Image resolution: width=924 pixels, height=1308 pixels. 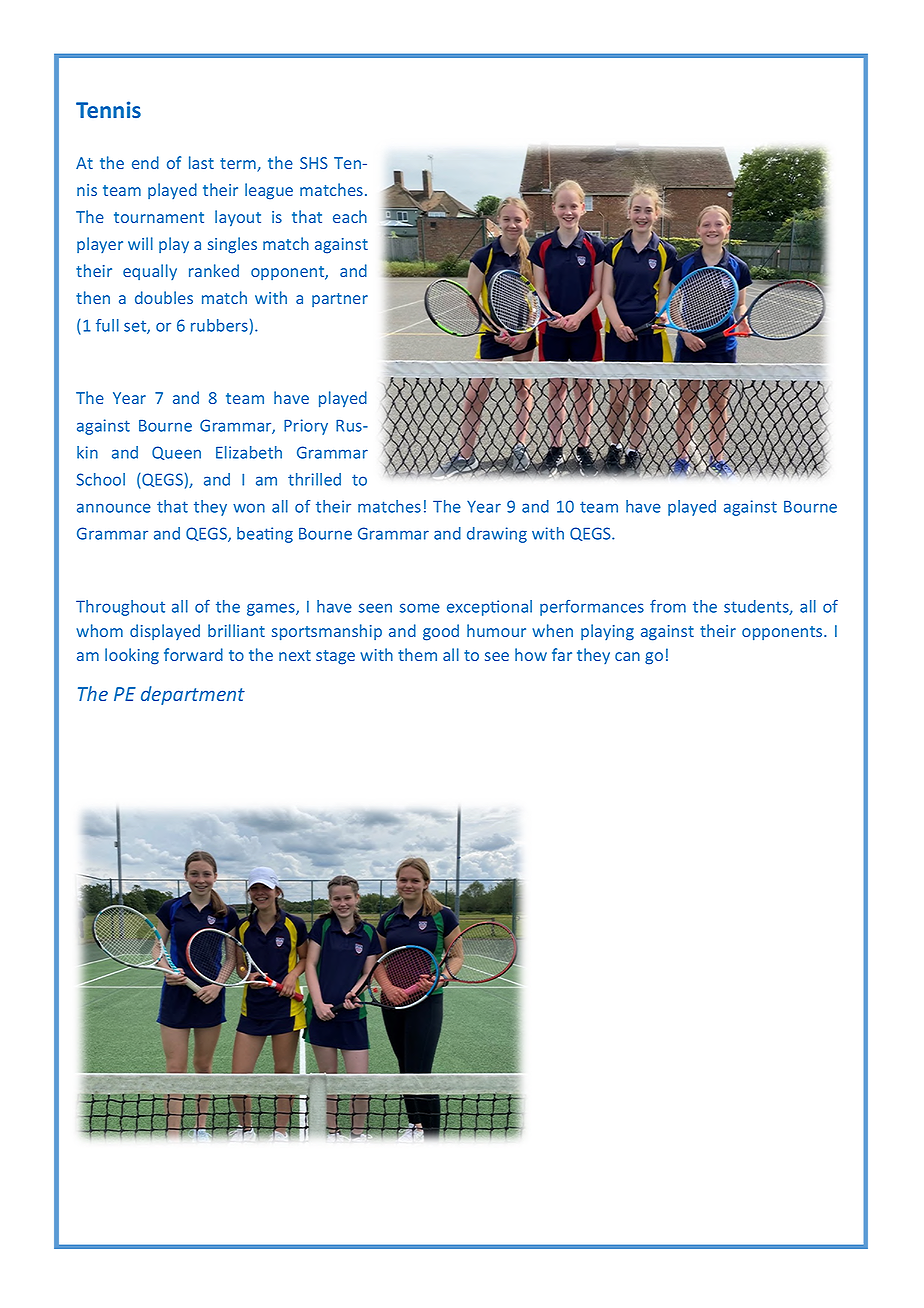 I want to click on SHS, so click(x=314, y=163).
